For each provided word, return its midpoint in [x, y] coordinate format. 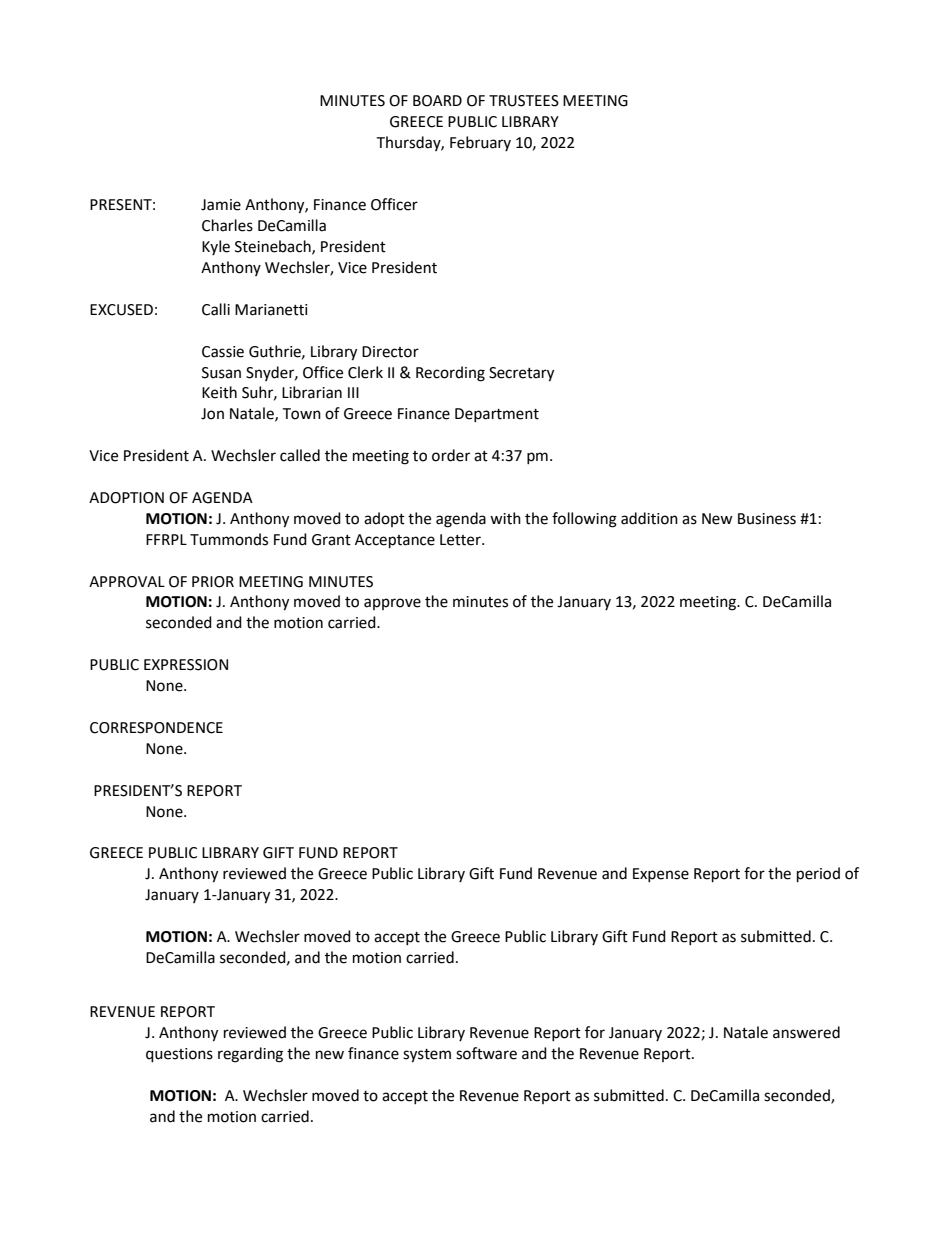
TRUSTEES [524, 101]
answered [806, 1032]
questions [179, 1055]
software [486, 1053]
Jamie [221, 205]
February [480, 143]
